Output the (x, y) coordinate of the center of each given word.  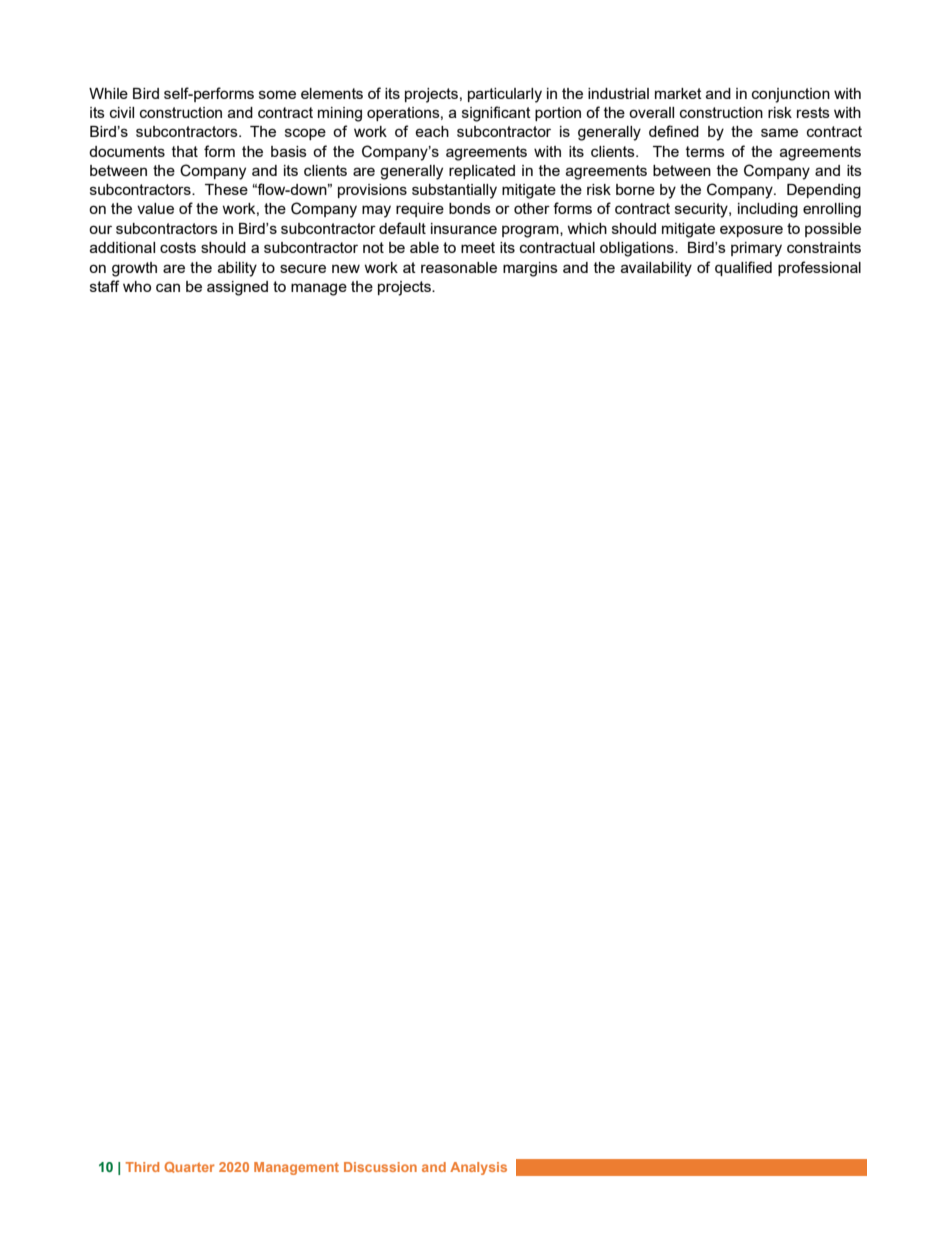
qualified (743, 268)
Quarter (190, 1167)
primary (756, 249)
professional (819, 268)
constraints (824, 247)
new (346, 268)
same (779, 132)
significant (496, 114)
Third (142, 1167)
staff (104, 286)
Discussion (380, 1167)
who (137, 286)
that (185, 151)
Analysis (478, 1168)
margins (530, 269)
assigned (237, 288)
